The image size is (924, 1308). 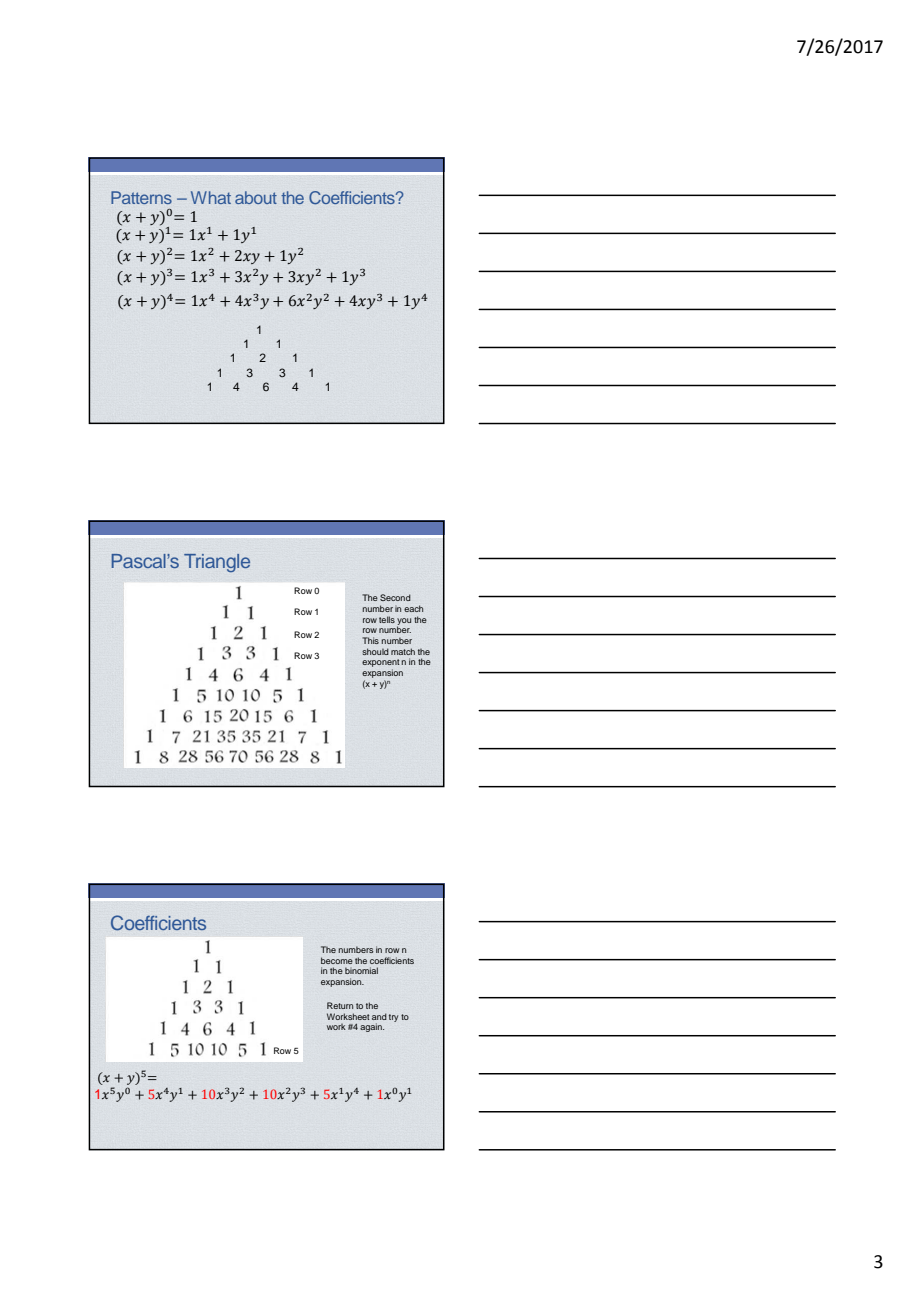 What do you see at coordinates (395, 597) in the screenshot?
I see `Second` at bounding box center [395, 597].
